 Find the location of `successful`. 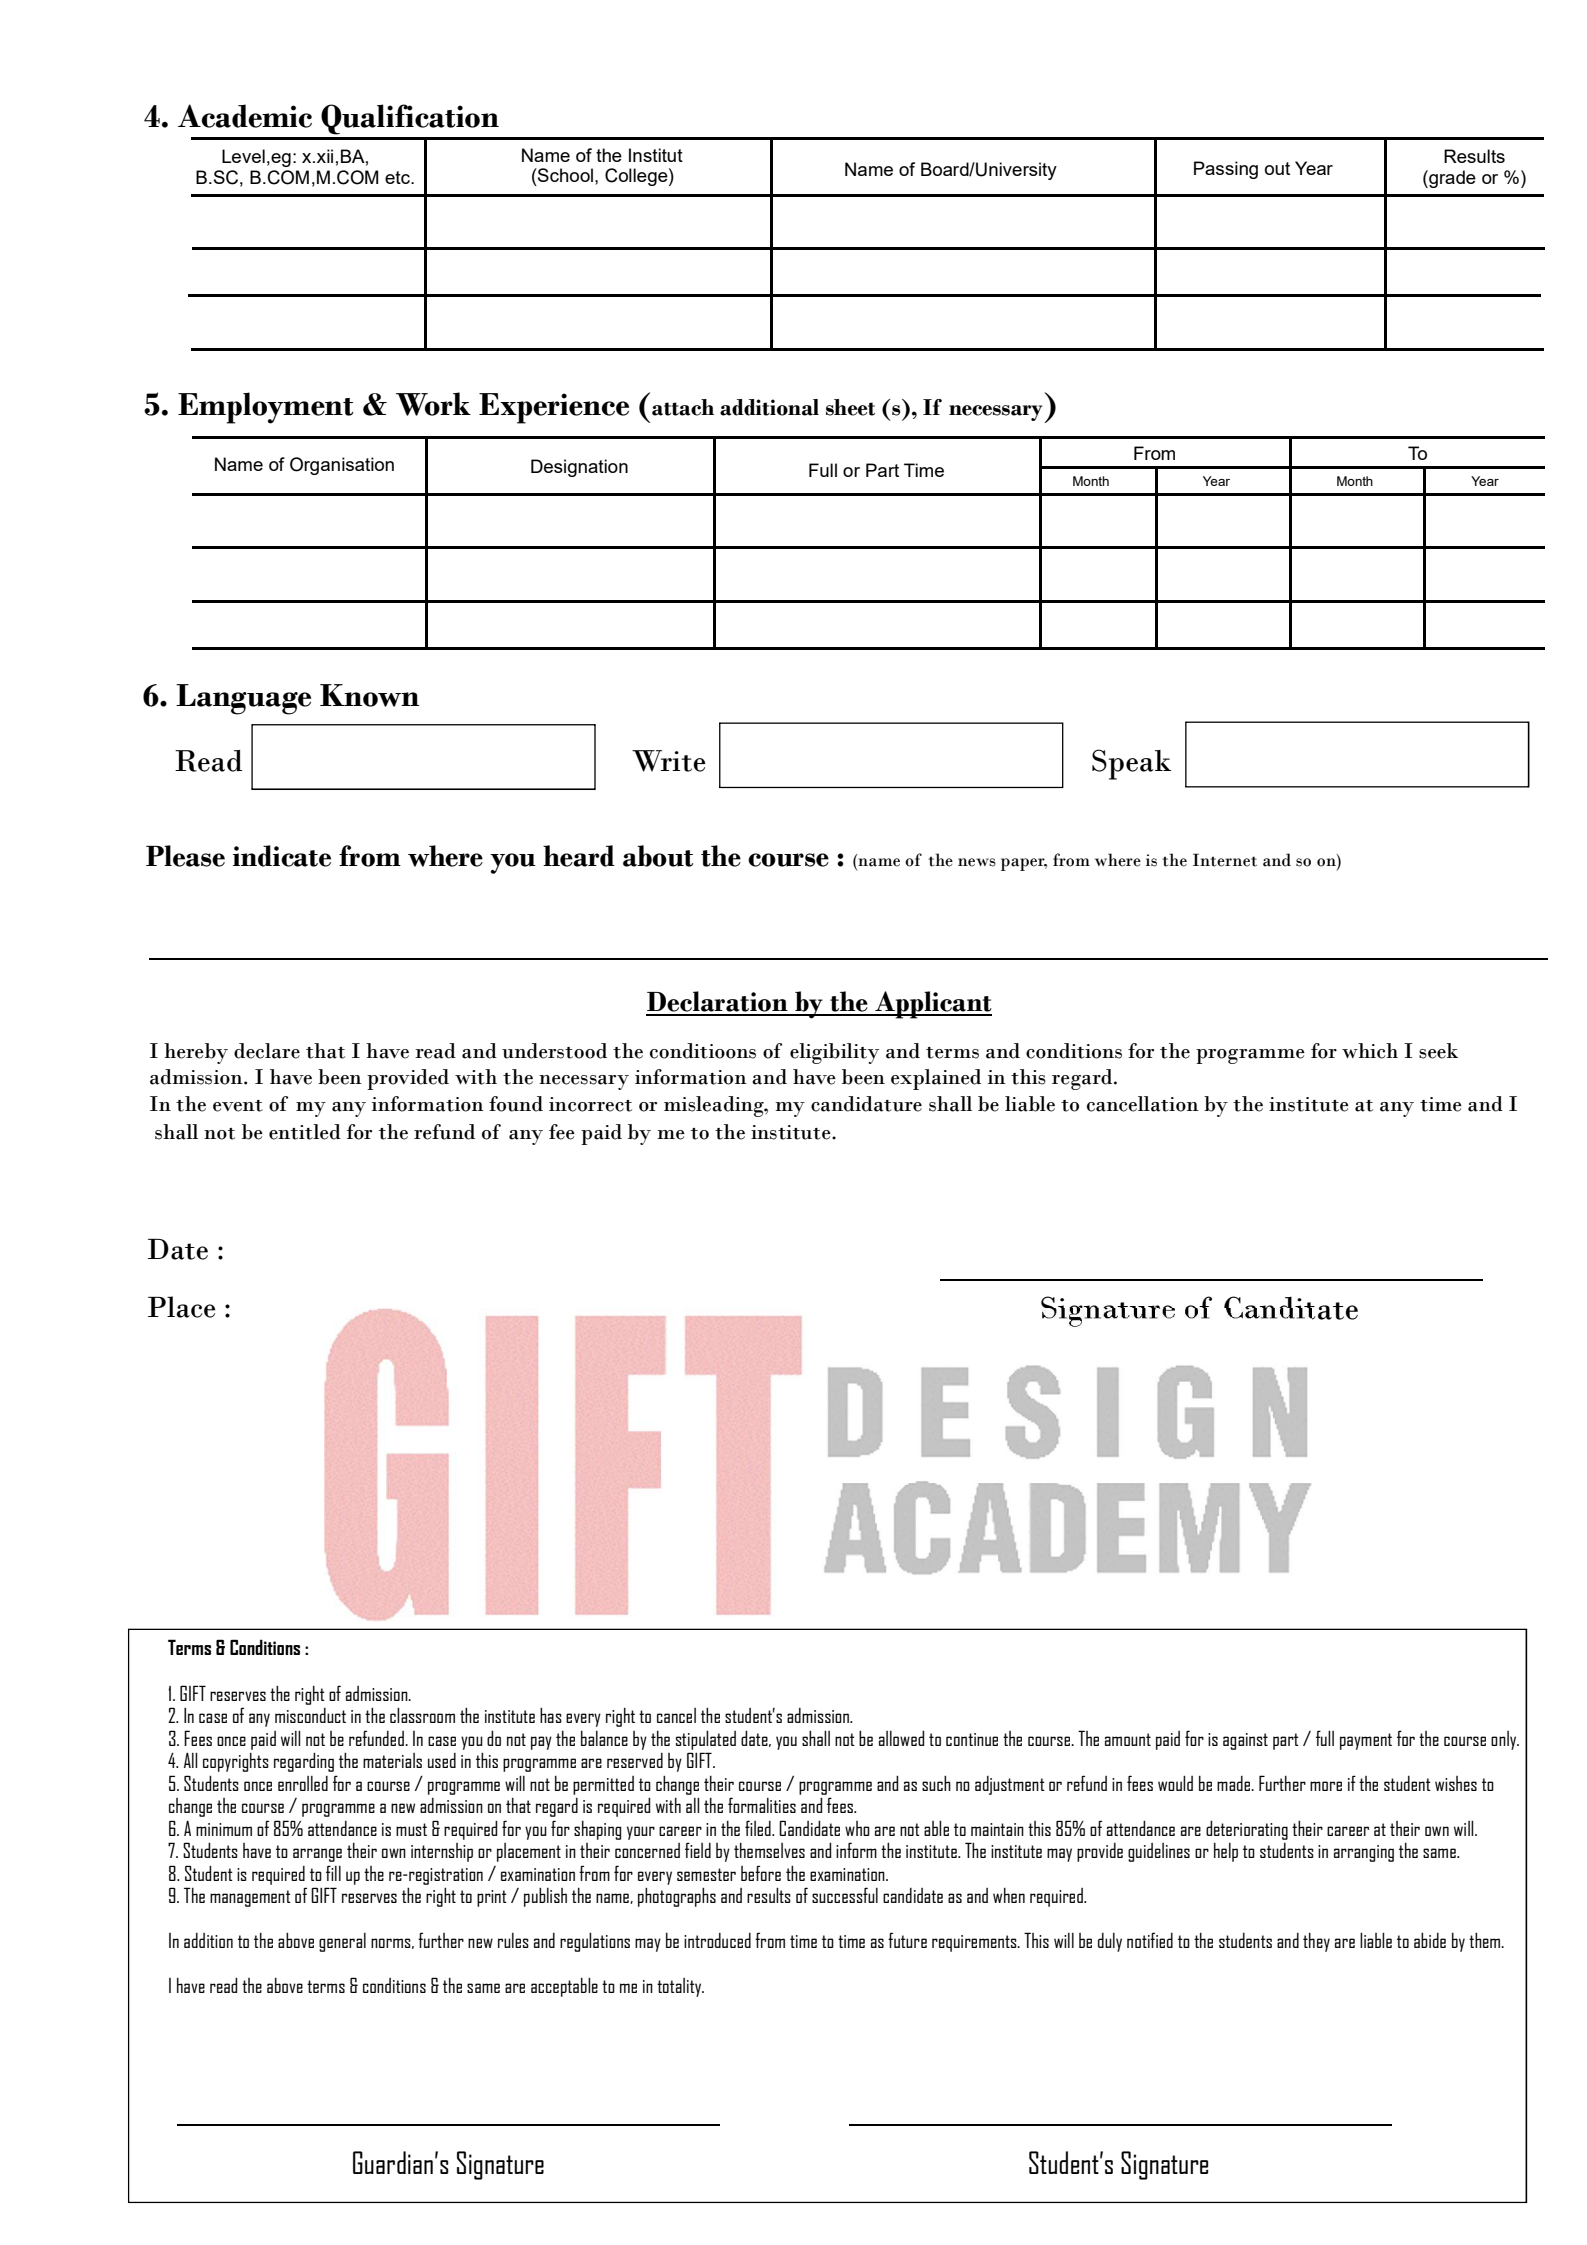

successful is located at coordinates (845, 1895).
